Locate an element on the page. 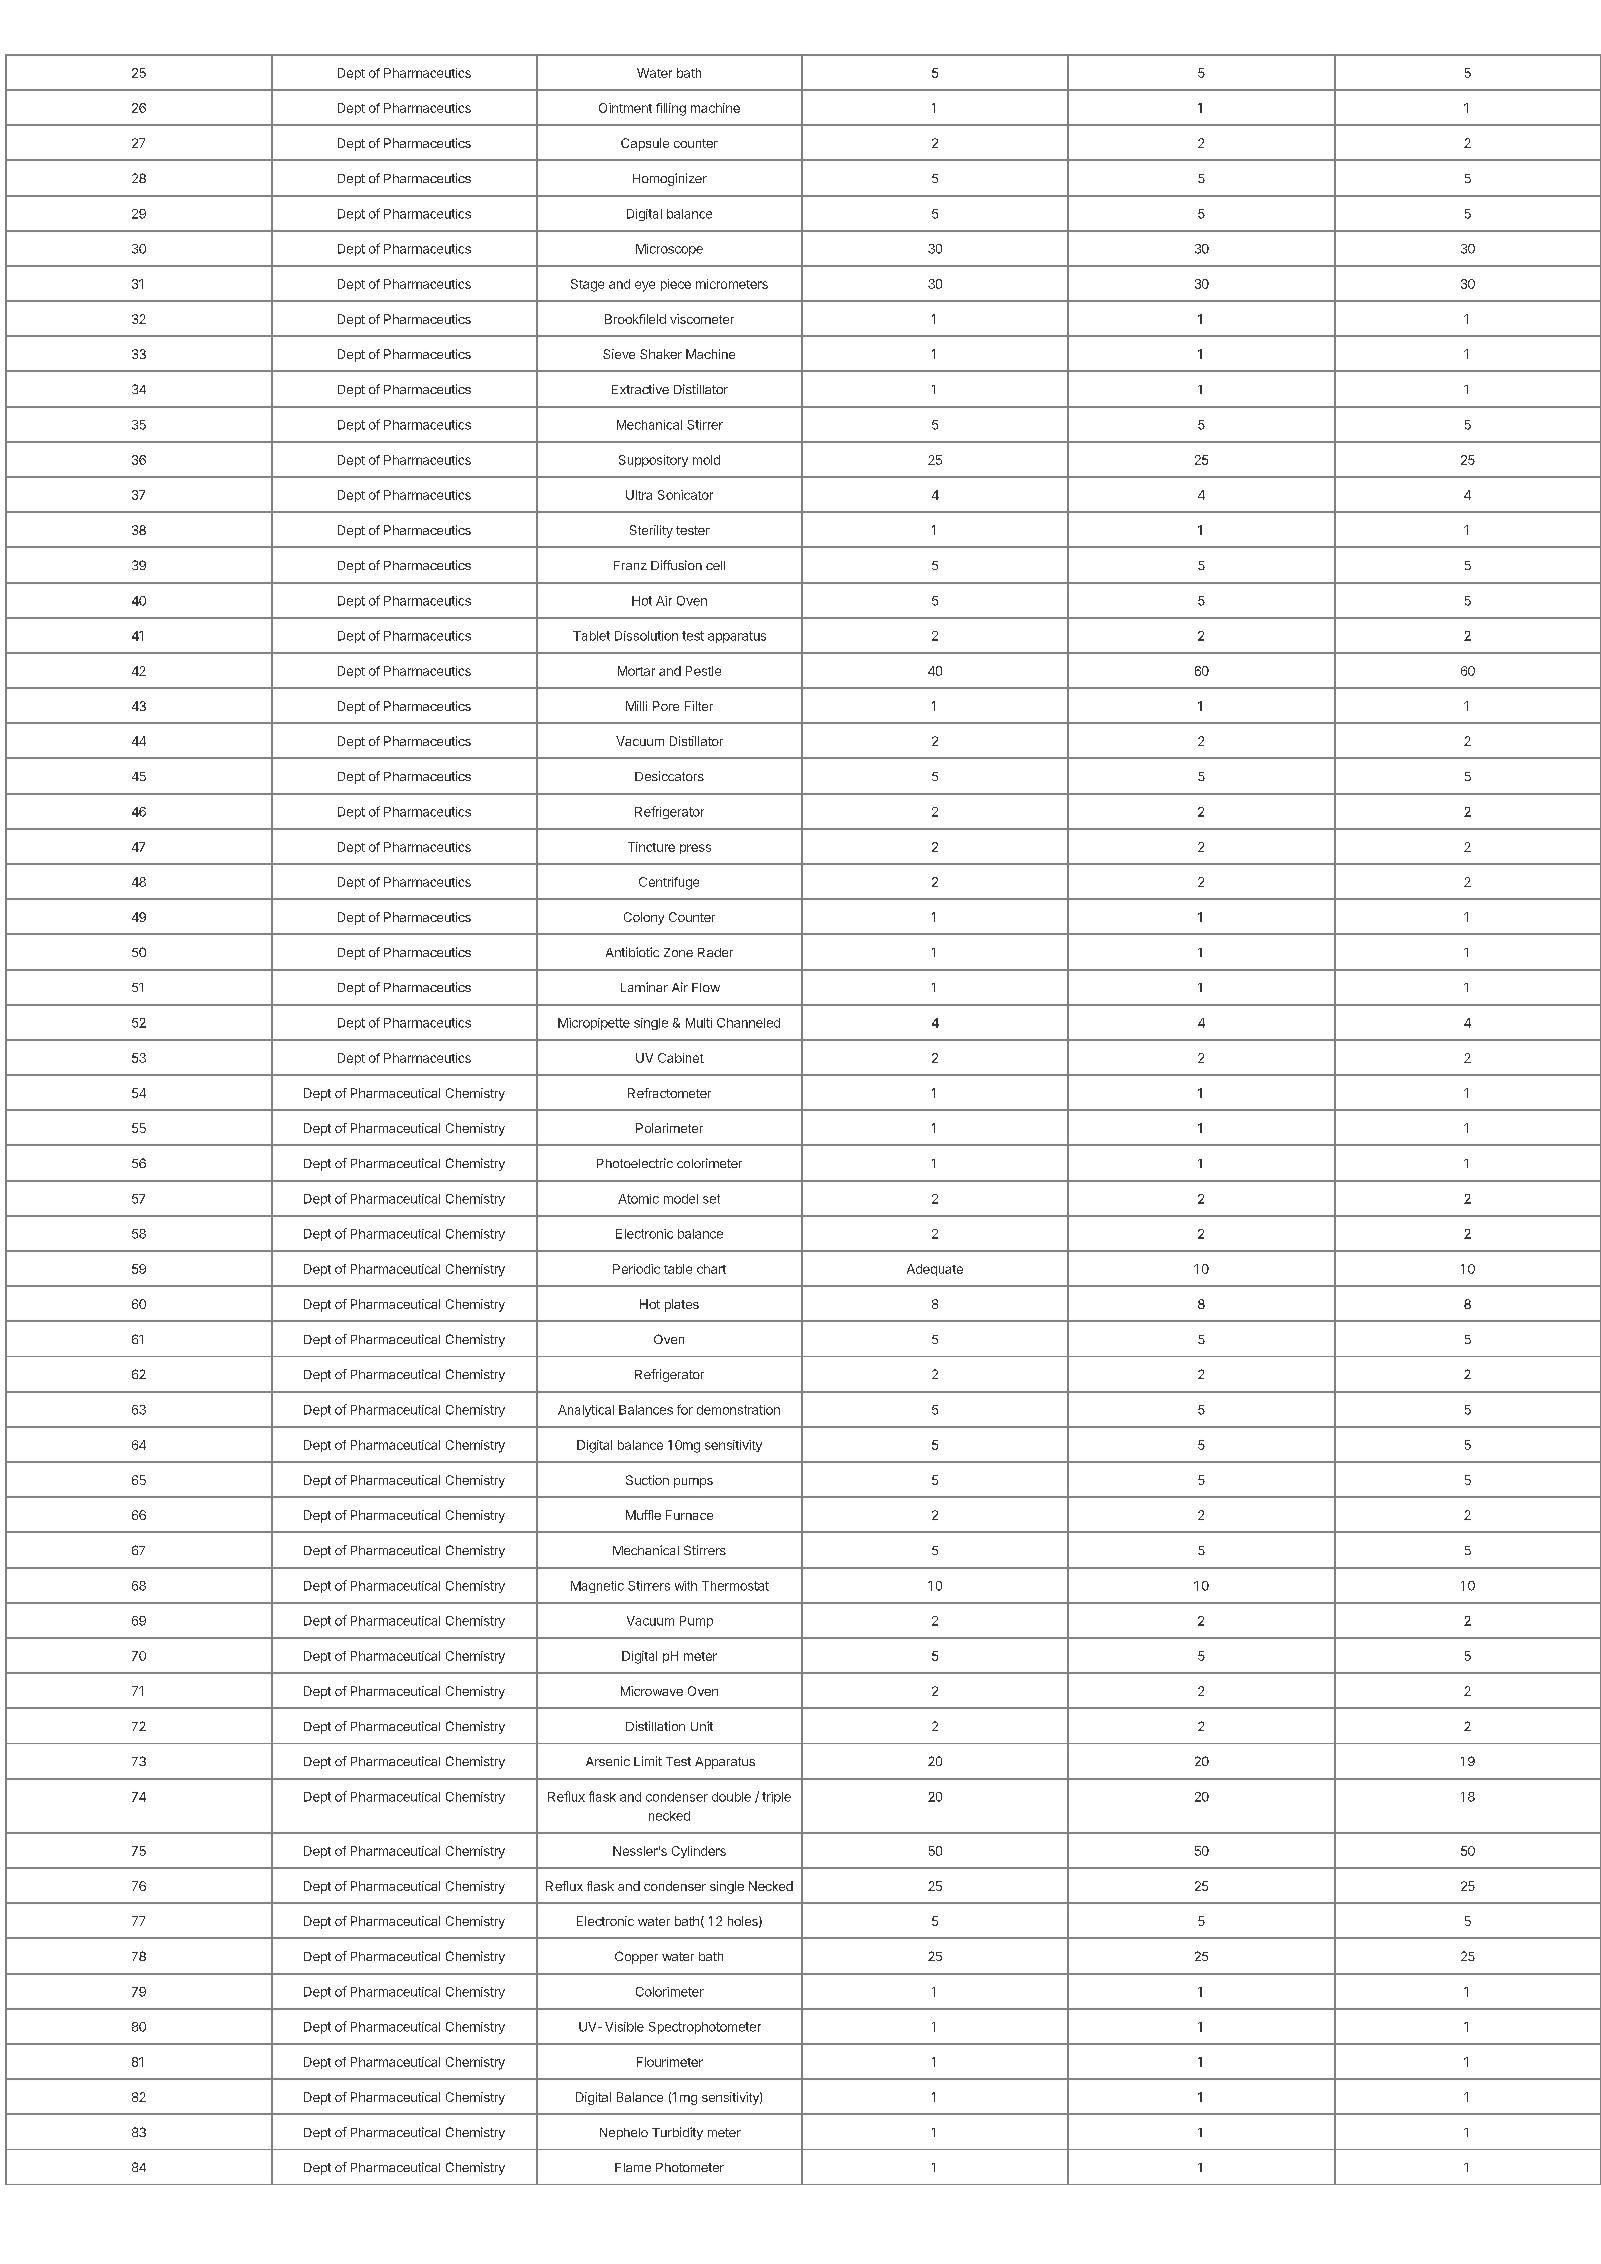  Periodic is located at coordinates (636, 1269).
